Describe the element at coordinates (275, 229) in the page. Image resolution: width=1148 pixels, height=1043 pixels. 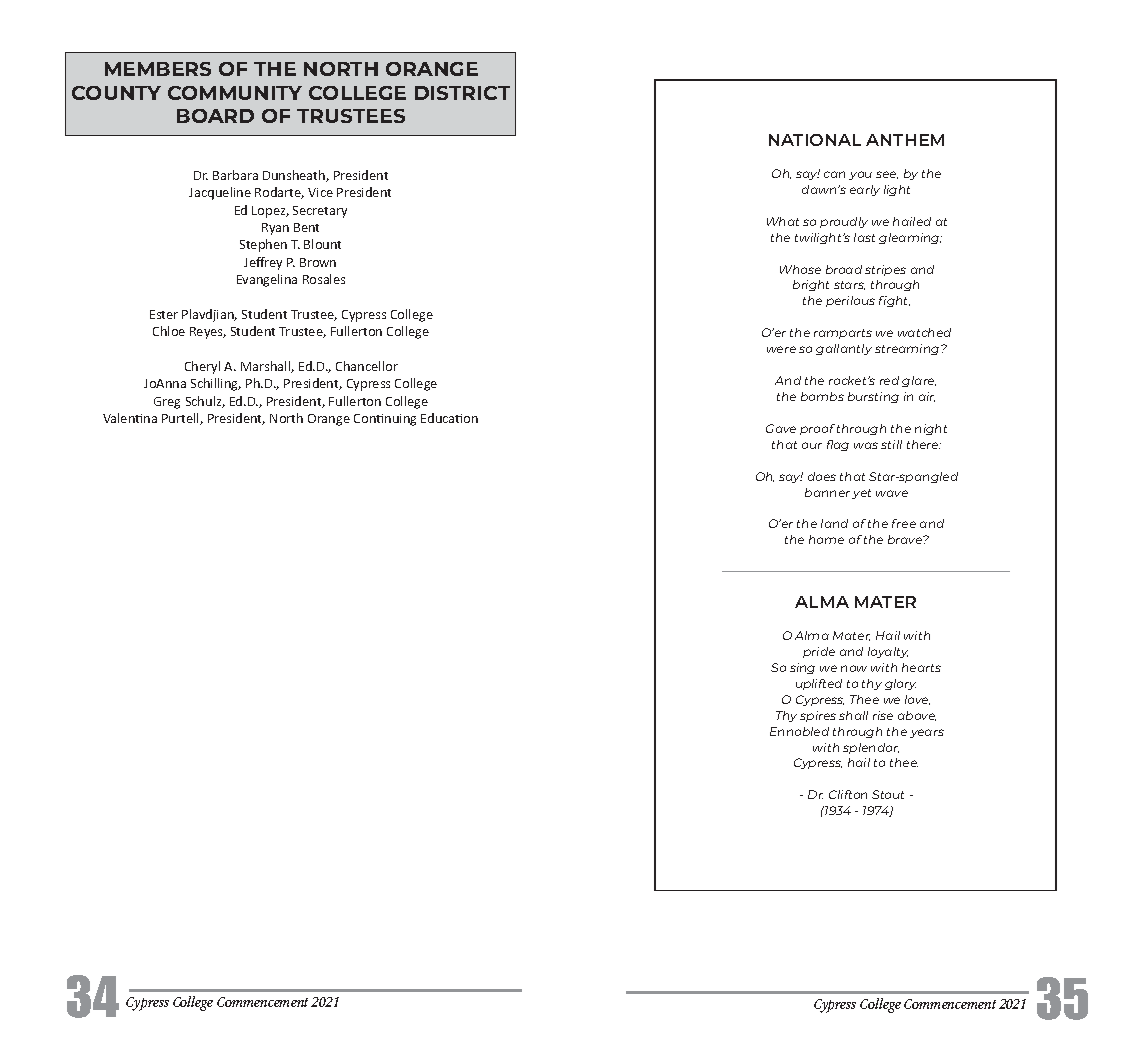
I see `Ryan` at that location.
